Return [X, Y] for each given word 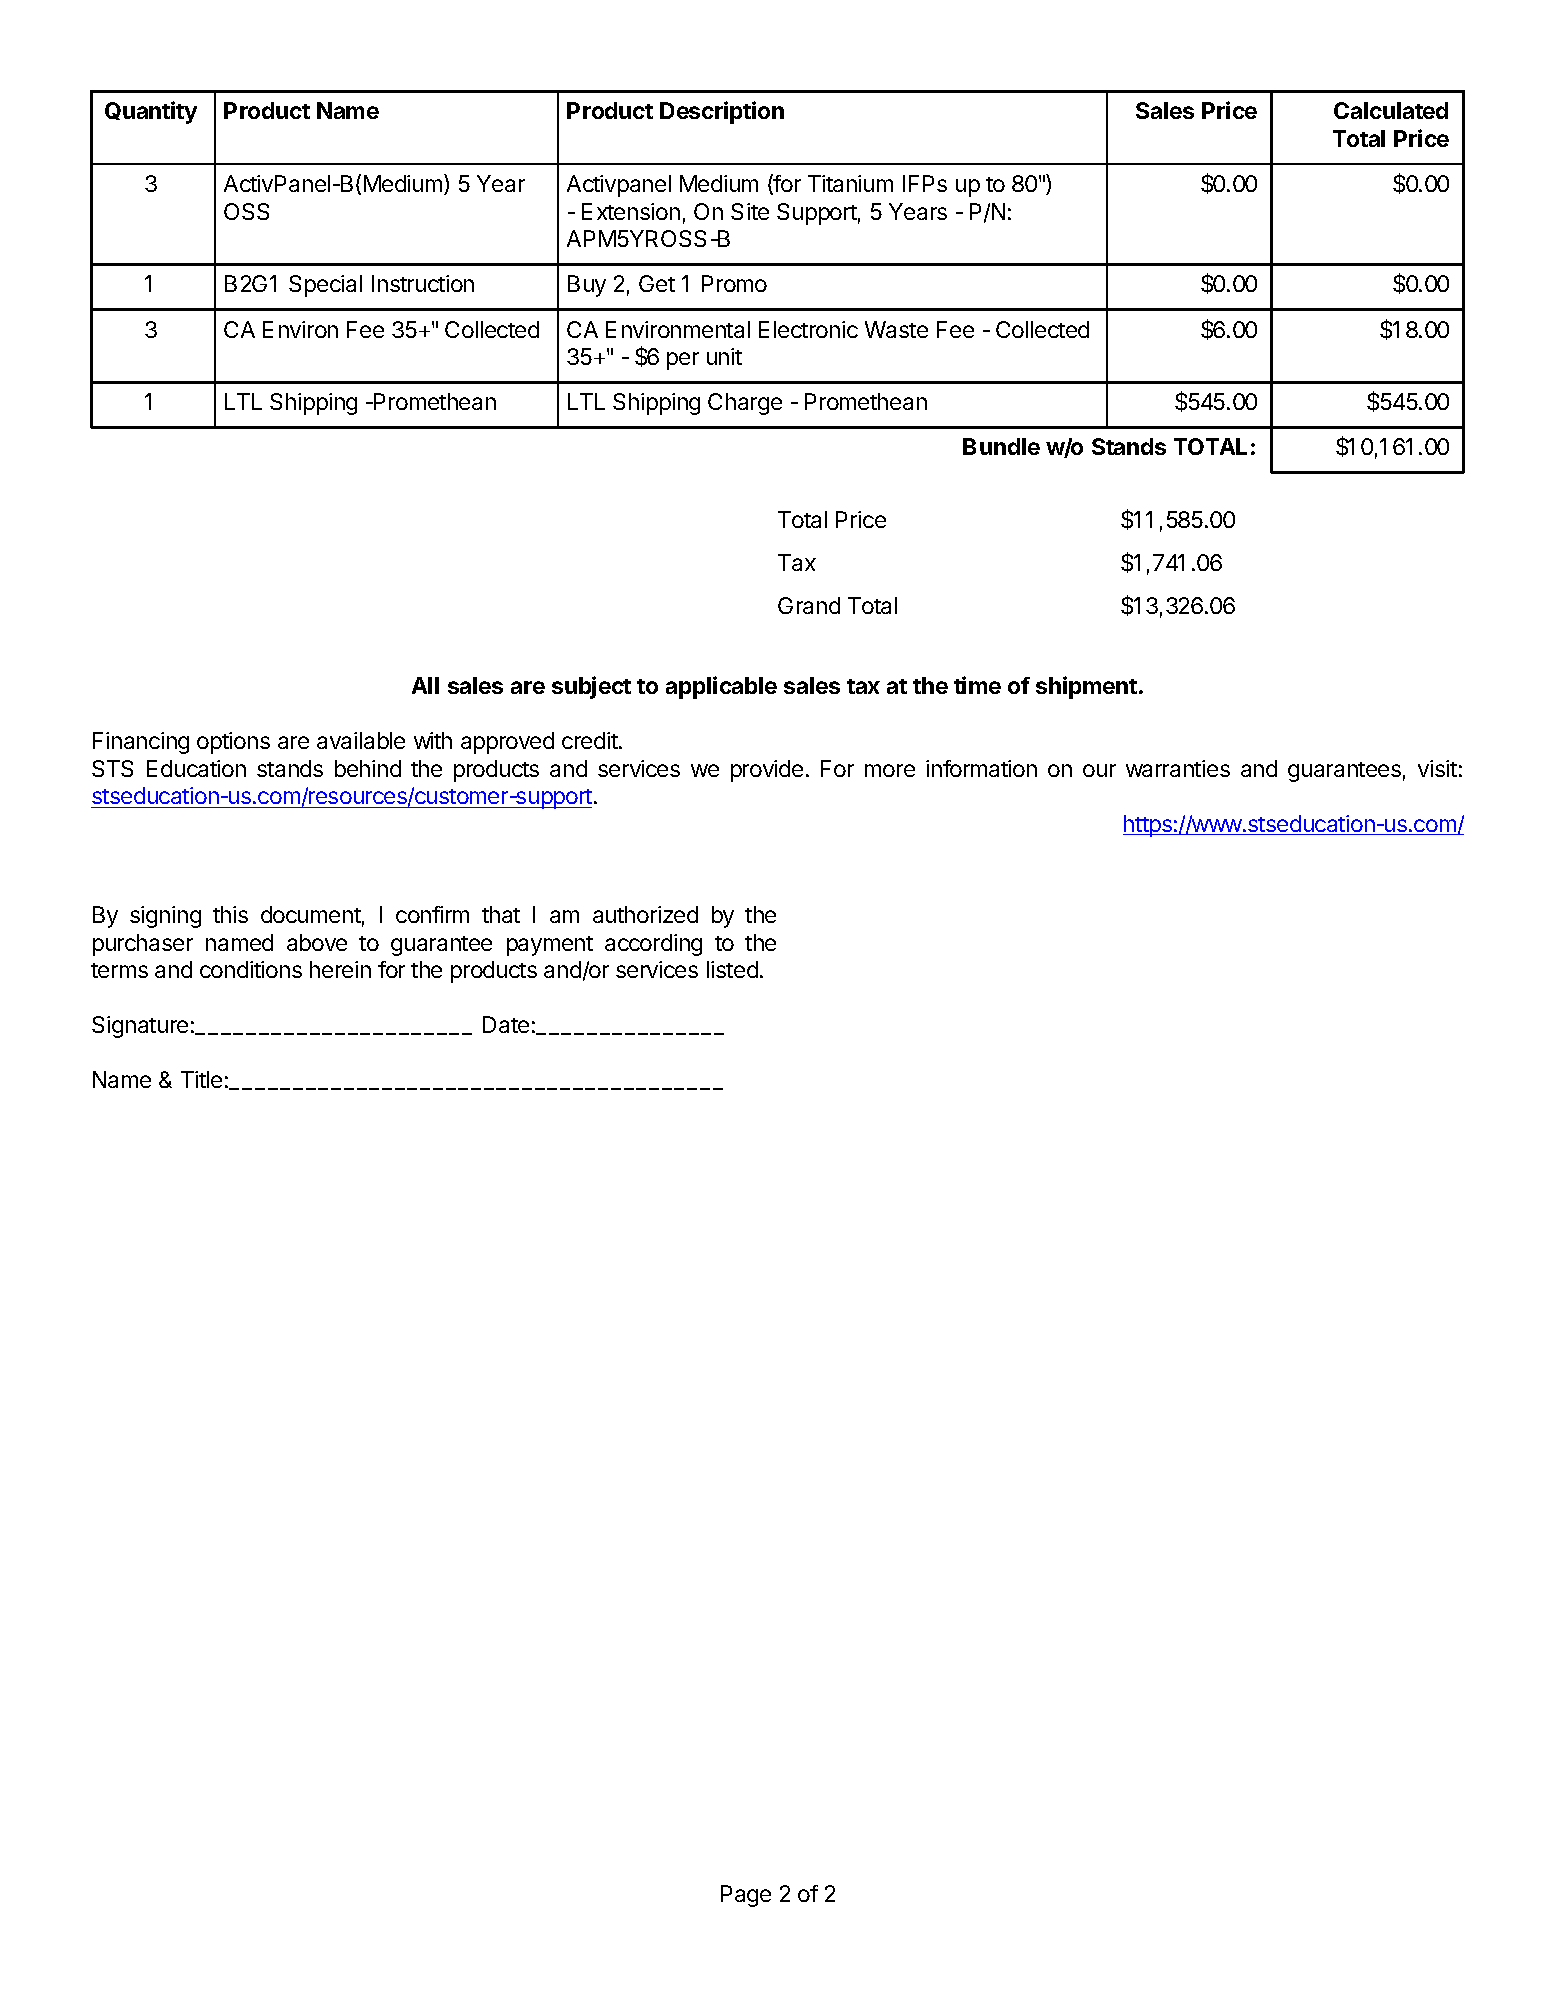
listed [732, 969]
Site [750, 211]
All [425, 685]
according [653, 945]
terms [119, 970]
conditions [251, 969]
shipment [1086, 687]
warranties [1178, 768]
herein [340, 969]
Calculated [1391, 110]
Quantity [151, 112]
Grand [809, 605]
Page [746, 1896]
